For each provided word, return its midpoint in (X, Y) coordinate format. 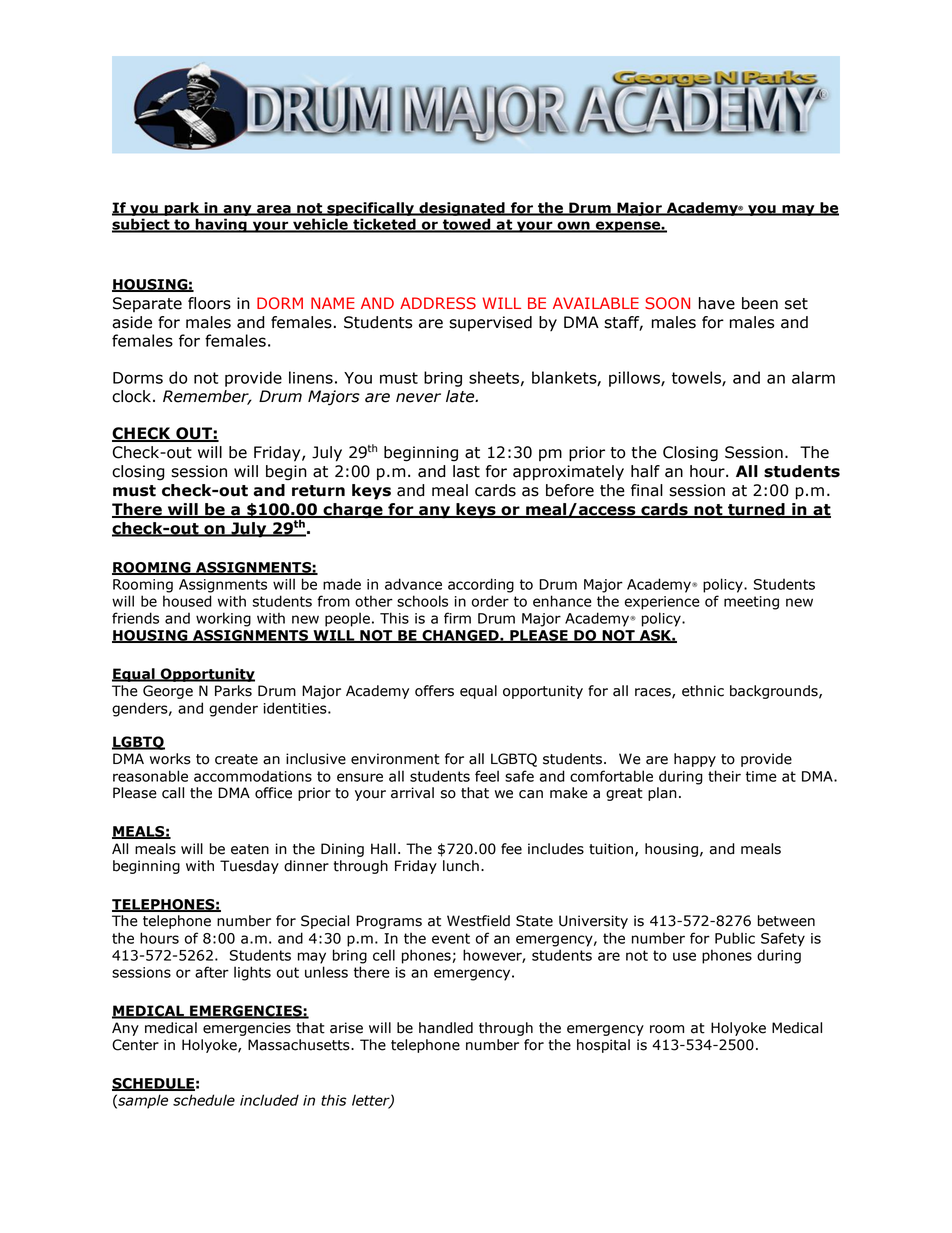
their (724, 776)
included (269, 1100)
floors (209, 303)
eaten (250, 849)
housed (187, 601)
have (717, 303)
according (481, 585)
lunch (461, 866)
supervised (490, 323)
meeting (751, 603)
